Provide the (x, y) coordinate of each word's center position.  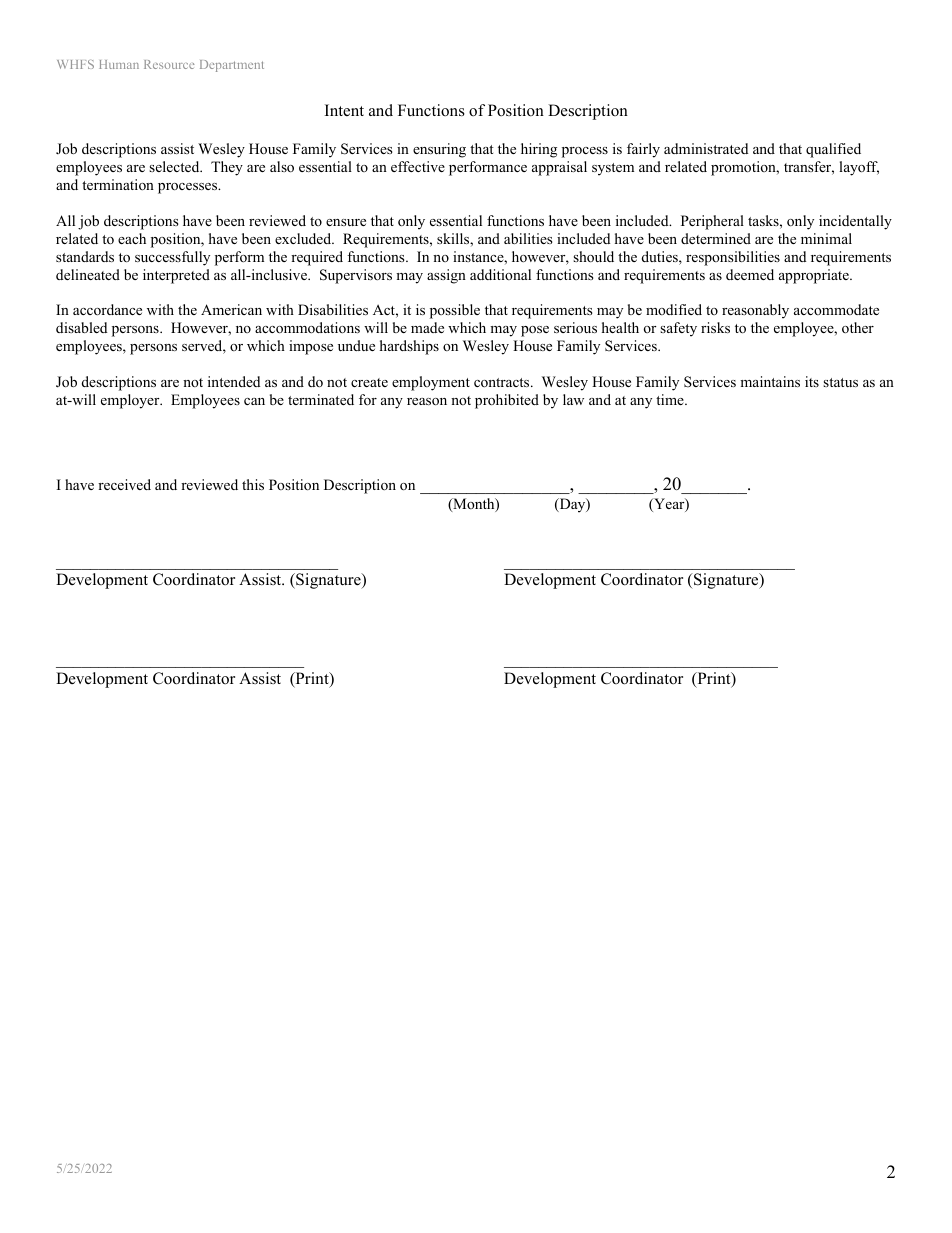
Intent (344, 110)
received (124, 484)
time (671, 399)
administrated (706, 148)
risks (715, 327)
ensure (346, 222)
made (427, 327)
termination (118, 184)
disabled (81, 327)
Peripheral (712, 222)
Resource (169, 64)
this (253, 484)
